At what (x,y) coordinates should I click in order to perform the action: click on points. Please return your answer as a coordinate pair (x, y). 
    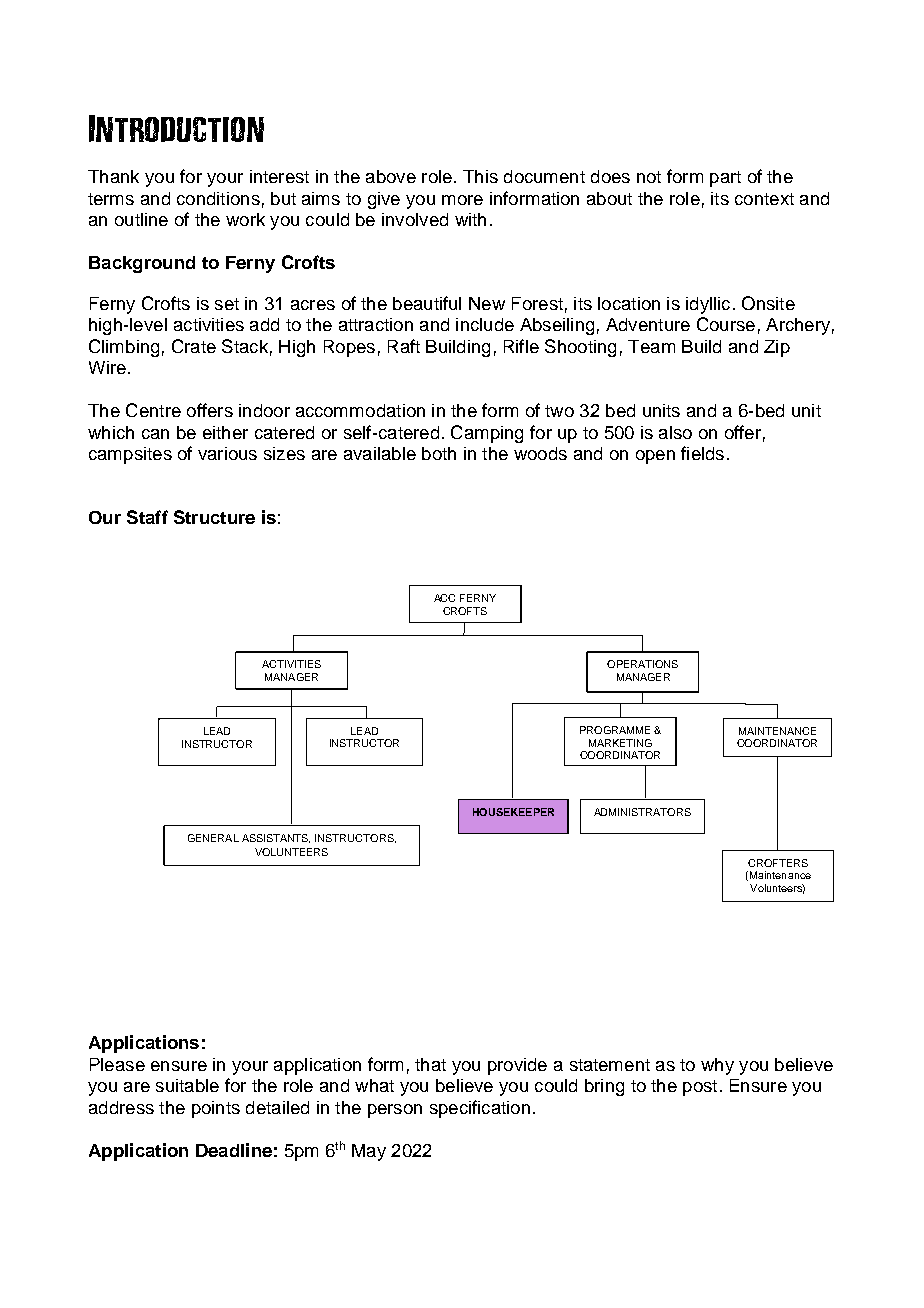
    Looking at the image, I should click on (216, 1109).
